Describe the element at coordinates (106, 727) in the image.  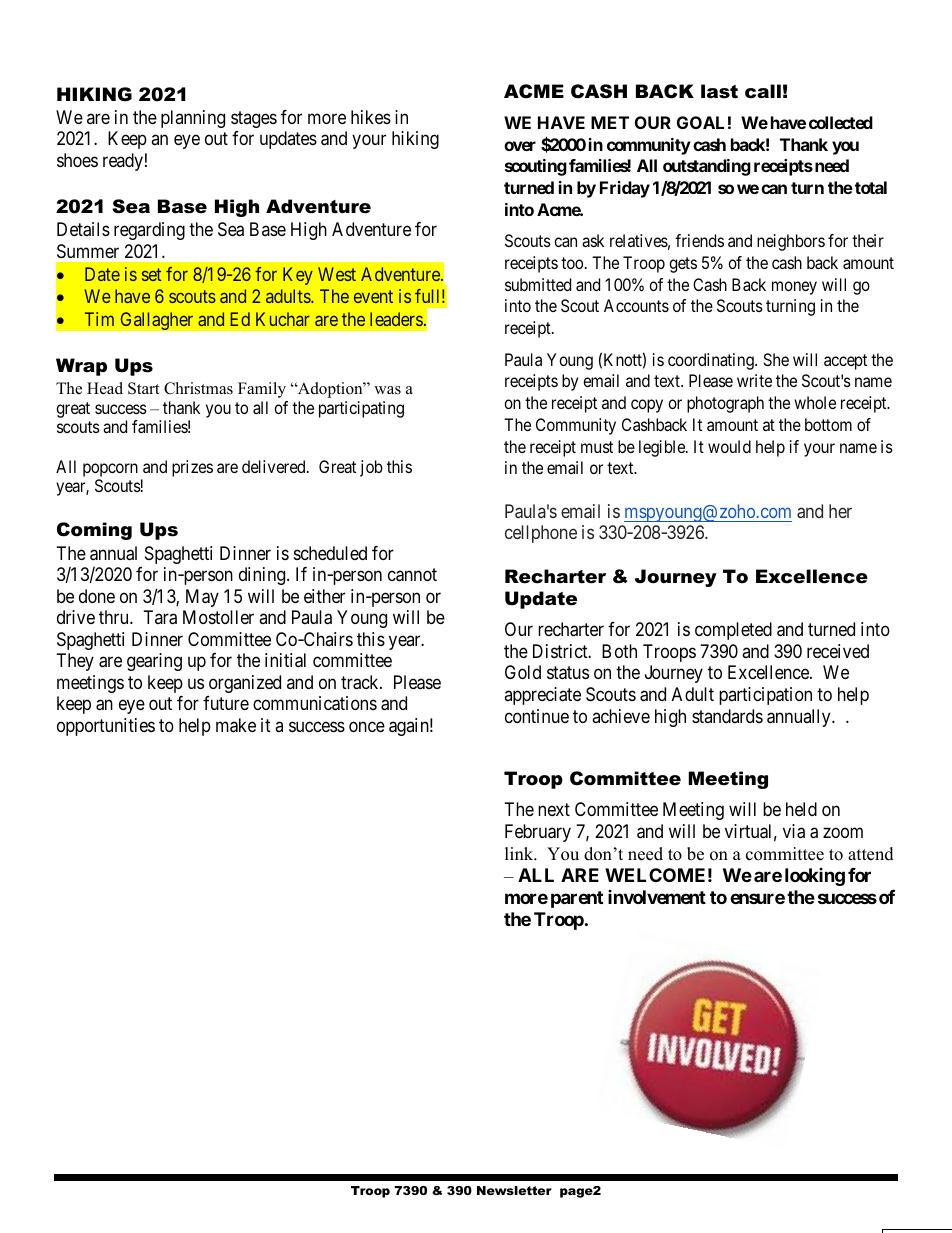
I see `opportunities` at that location.
